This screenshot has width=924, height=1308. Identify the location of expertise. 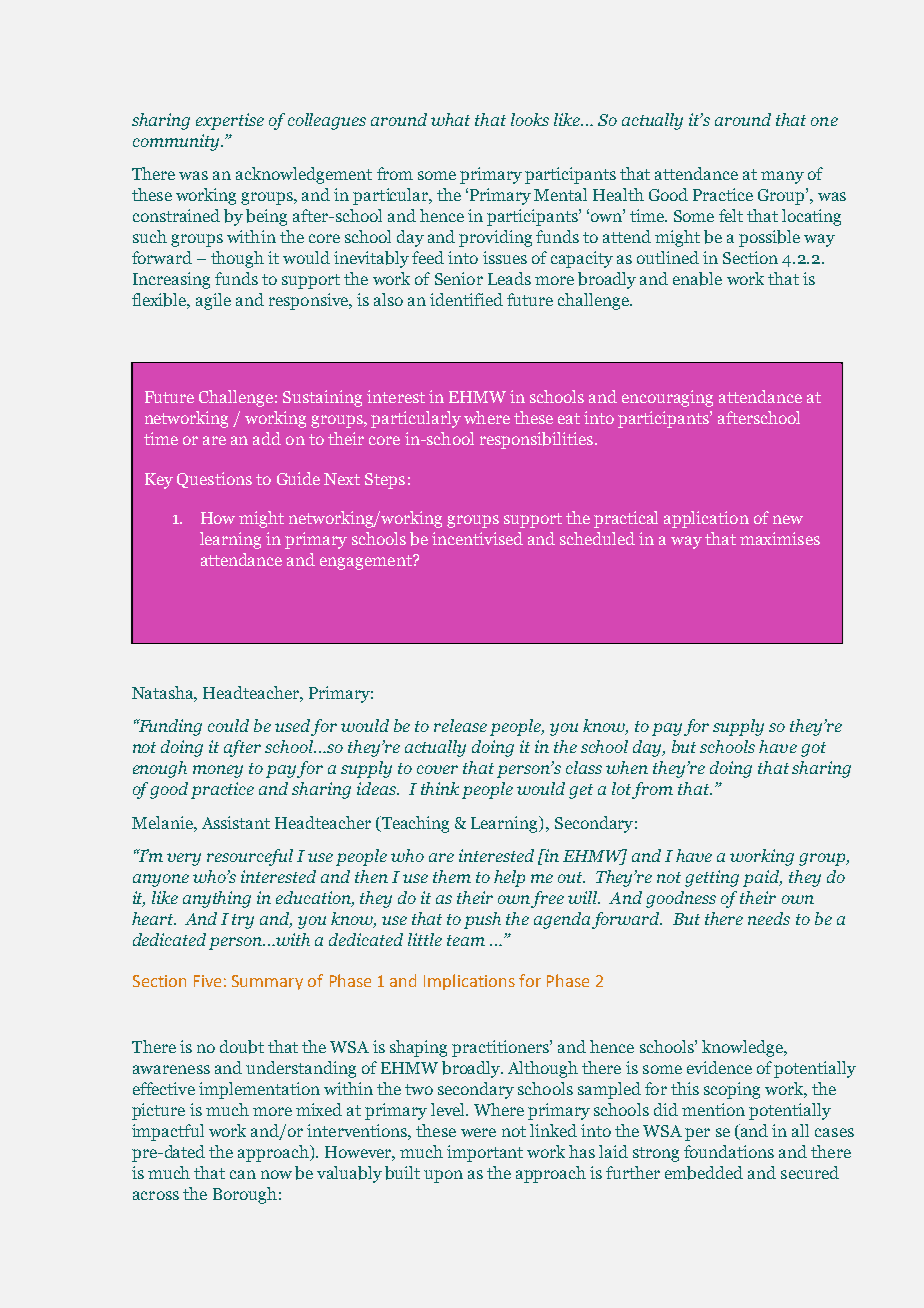
(230, 121).
